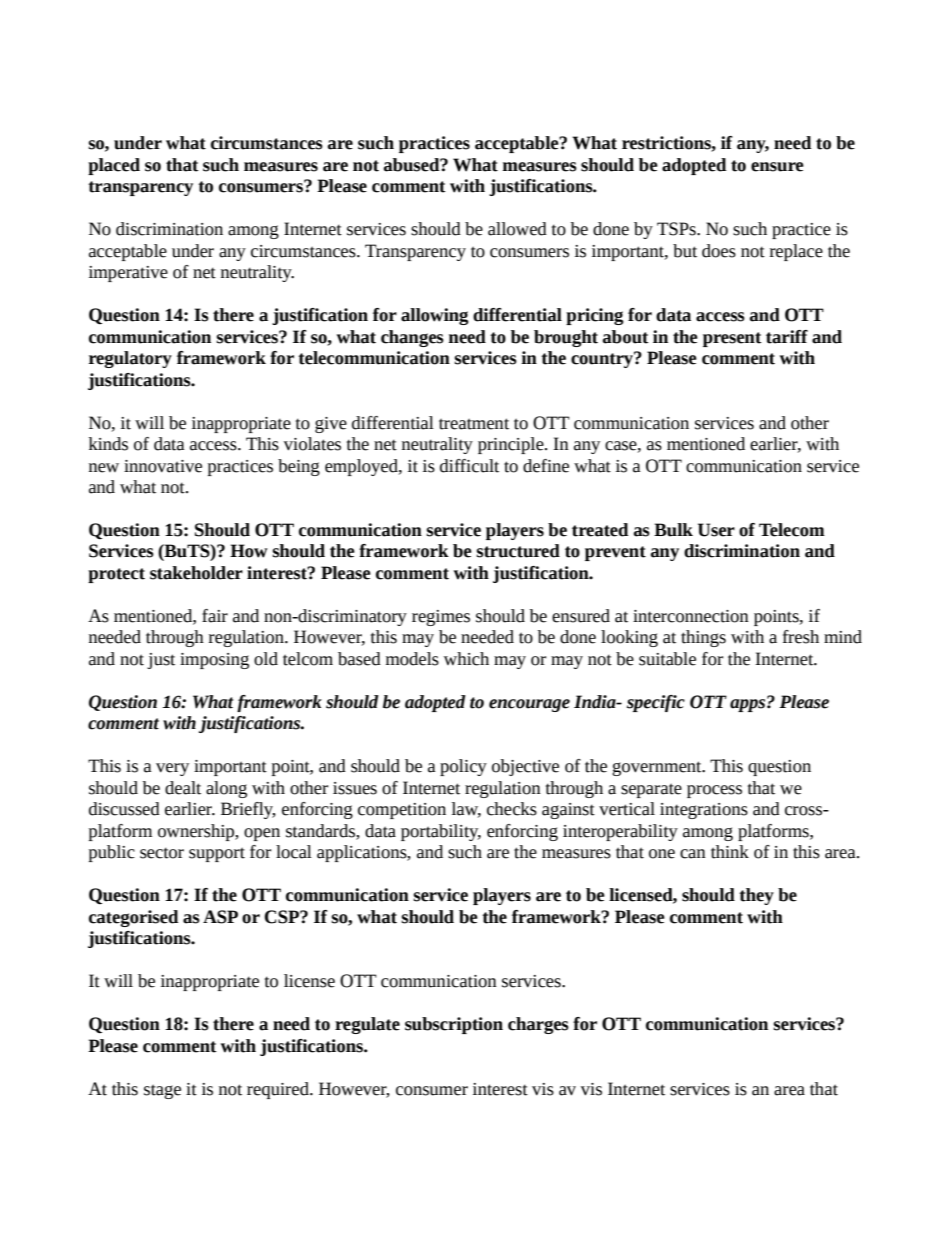 This image has width=952, height=1233. Describe the element at coordinates (114, 166) in the image. I see `placed` at that location.
